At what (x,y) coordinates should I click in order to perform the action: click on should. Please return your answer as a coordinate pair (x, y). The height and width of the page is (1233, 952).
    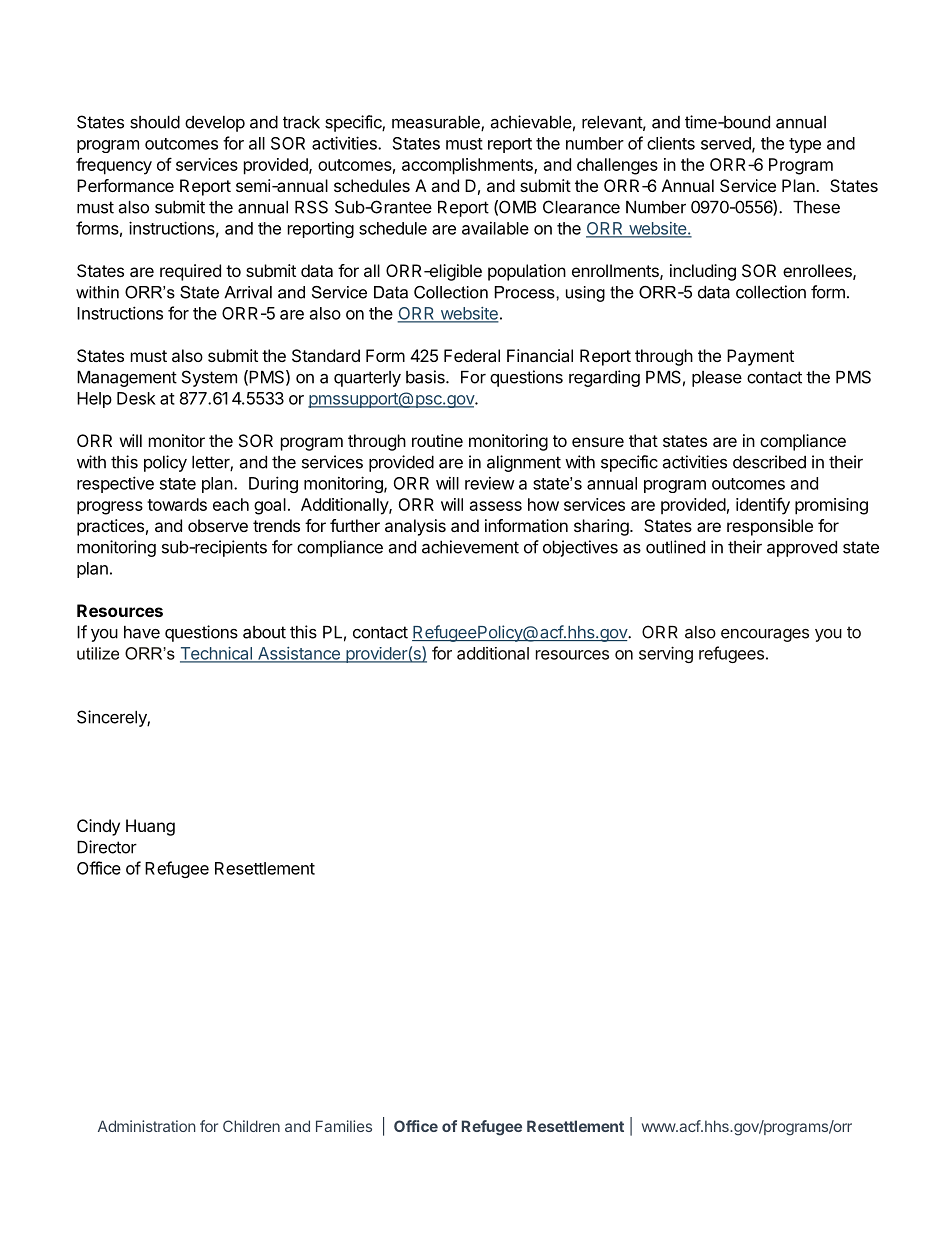
    Looking at the image, I should click on (155, 122).
